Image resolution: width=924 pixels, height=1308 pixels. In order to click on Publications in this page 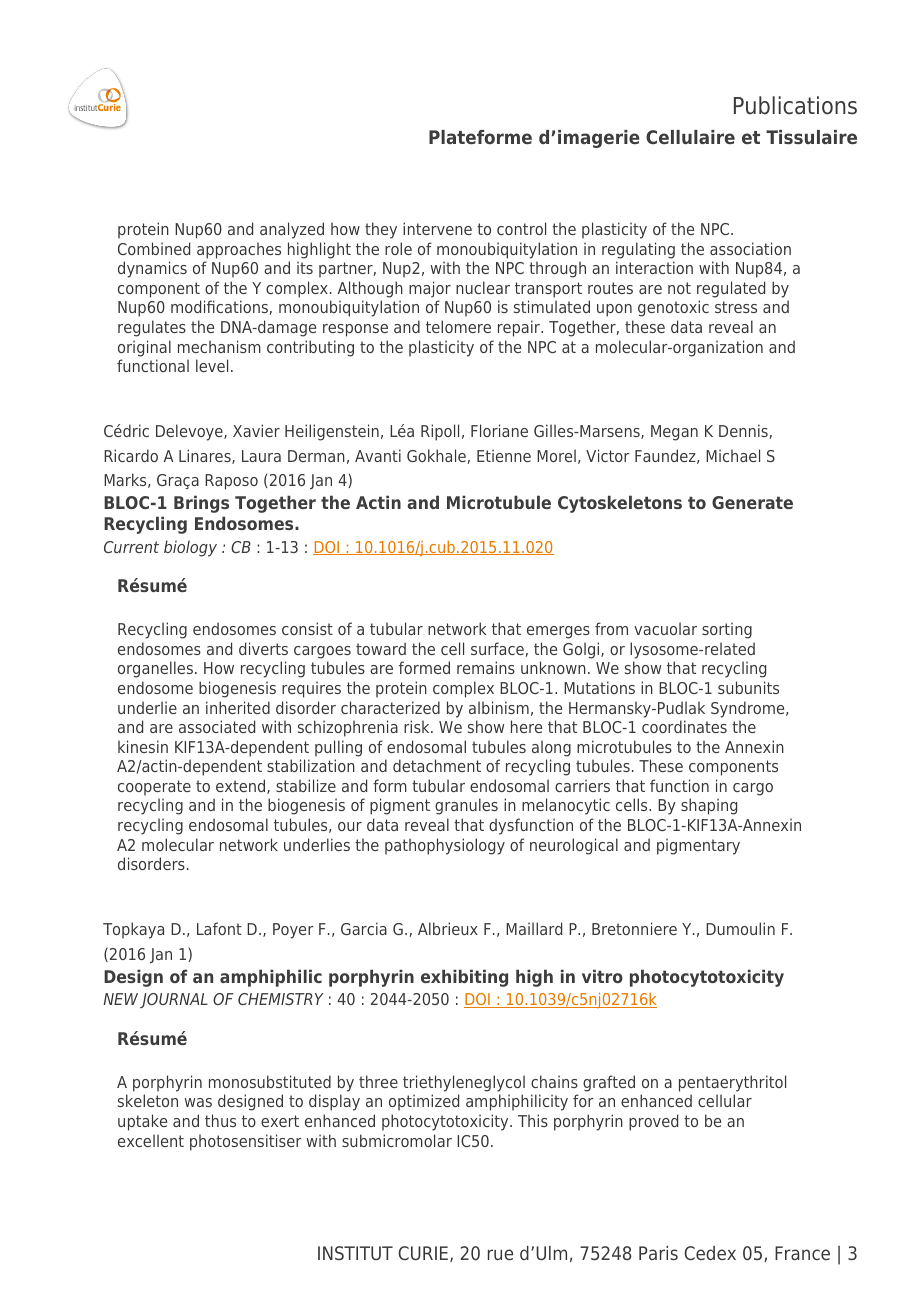, I will do `click(795, 105)`.
